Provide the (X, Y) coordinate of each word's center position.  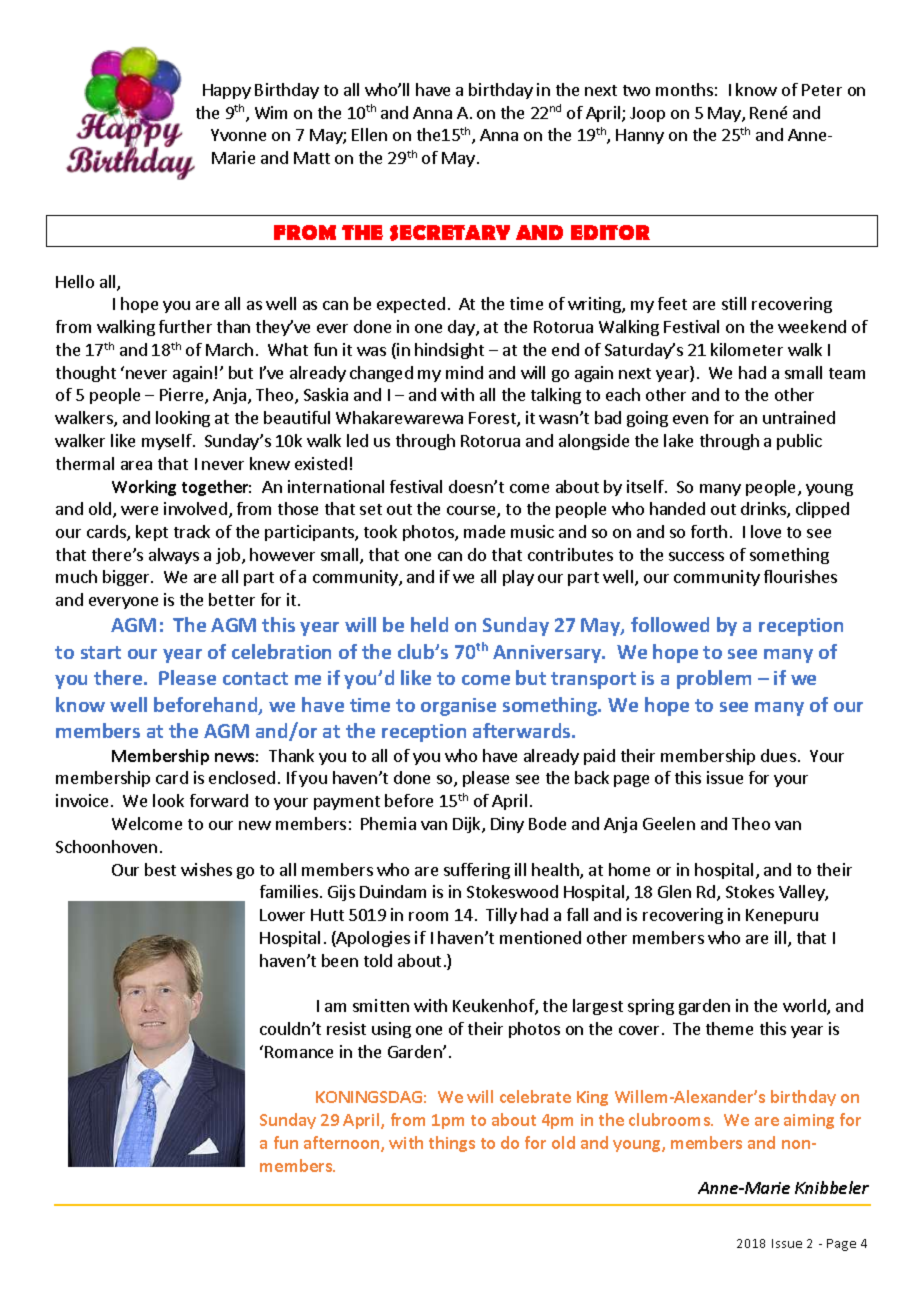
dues (778, 755)
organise (458, 707)
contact (255, 678)
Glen (674, 891)
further (185, 326)
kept (152, 533)
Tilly (501, 916)
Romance (299, 1052)
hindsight (449, 351)
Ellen (369, 134)
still (734, 303)
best (160, 869)
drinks (764, 510)
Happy (227, 91)
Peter (822, 90)
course (472, 512)
